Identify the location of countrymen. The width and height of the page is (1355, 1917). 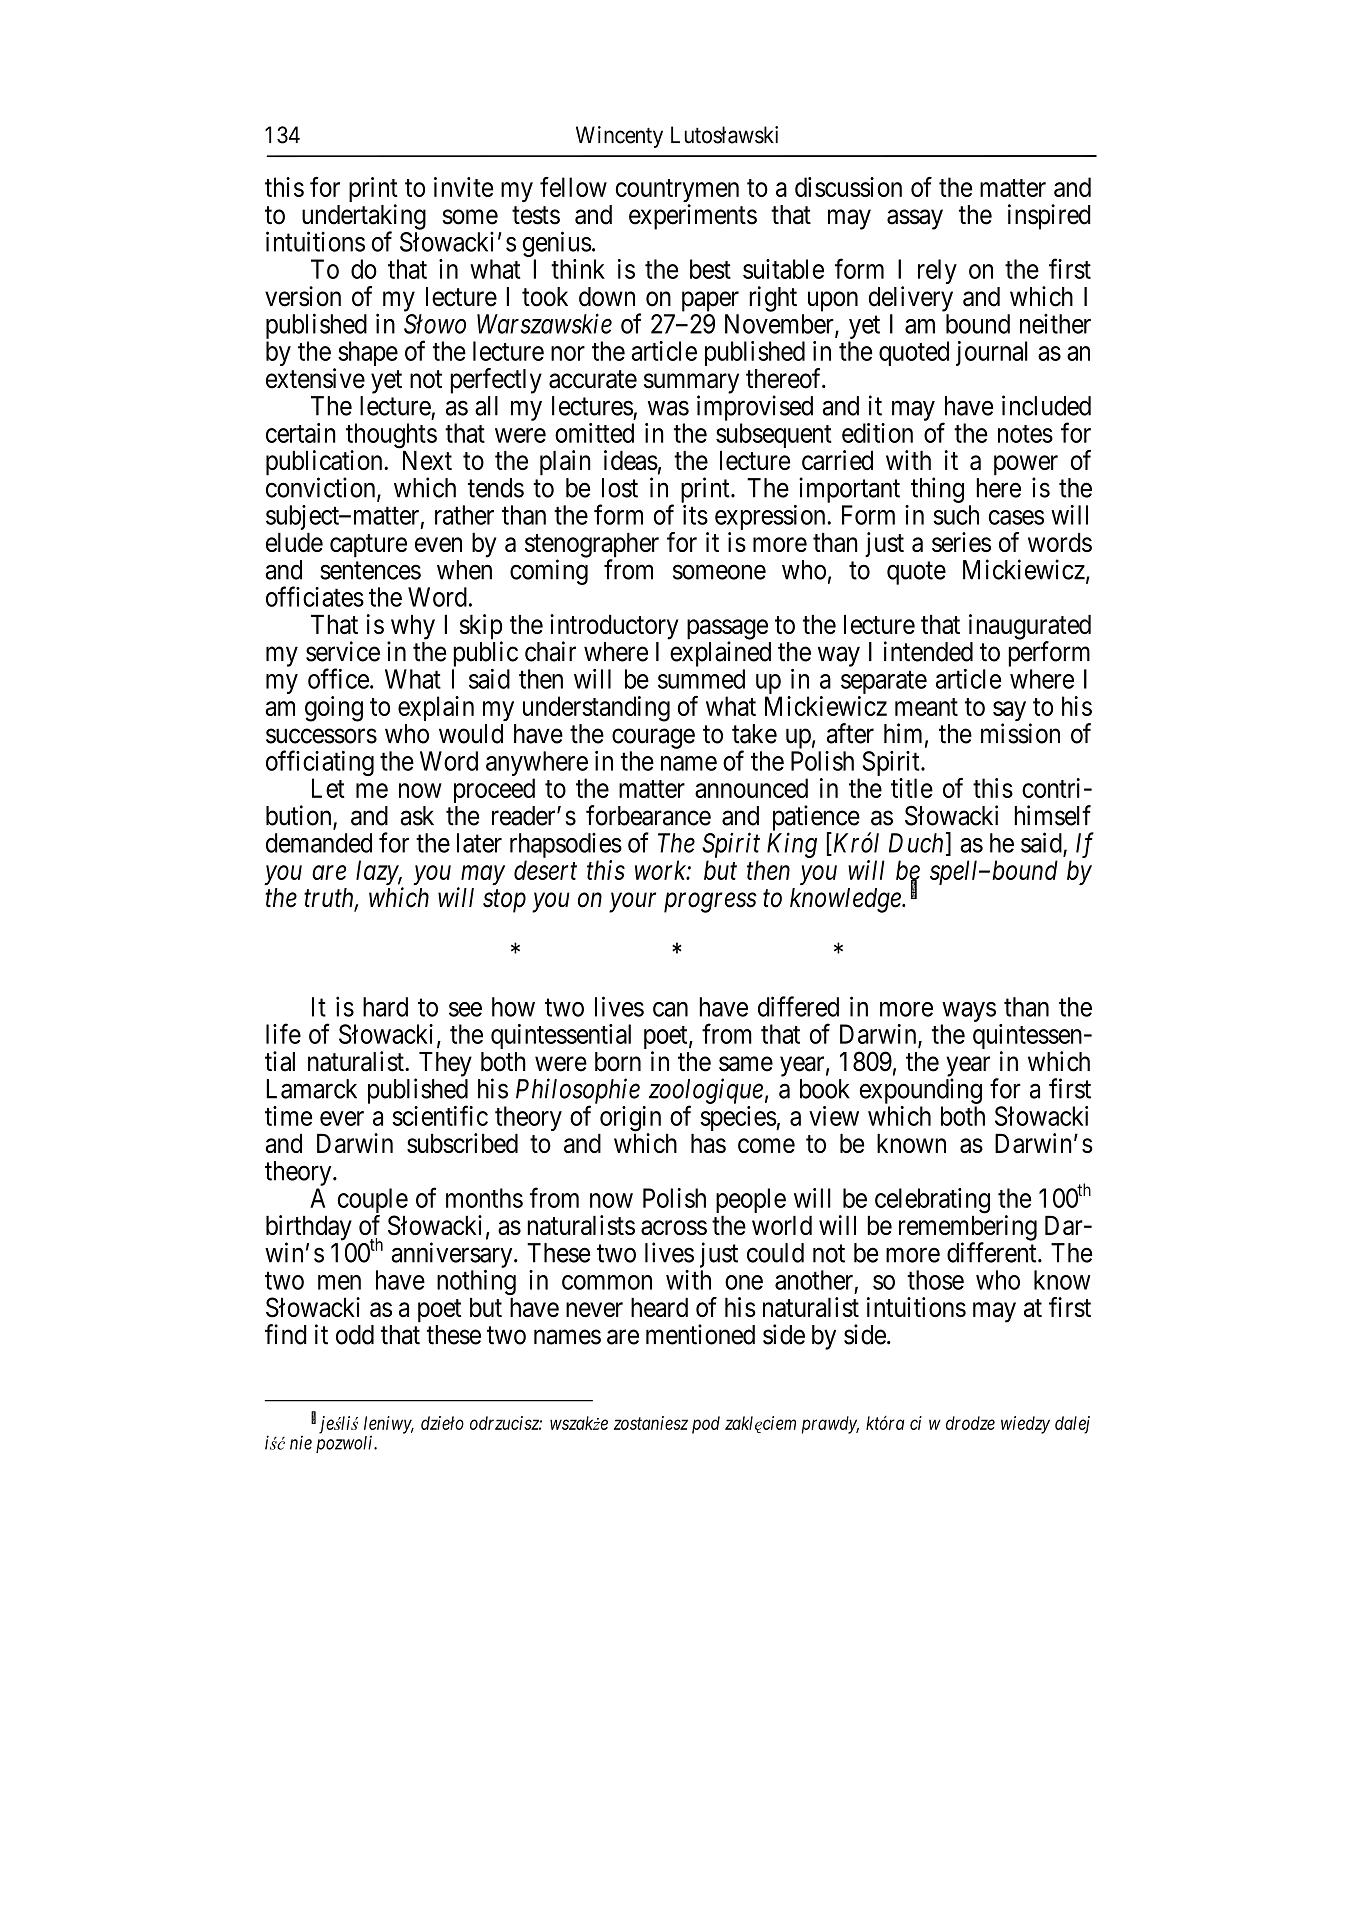
(677, 192).
